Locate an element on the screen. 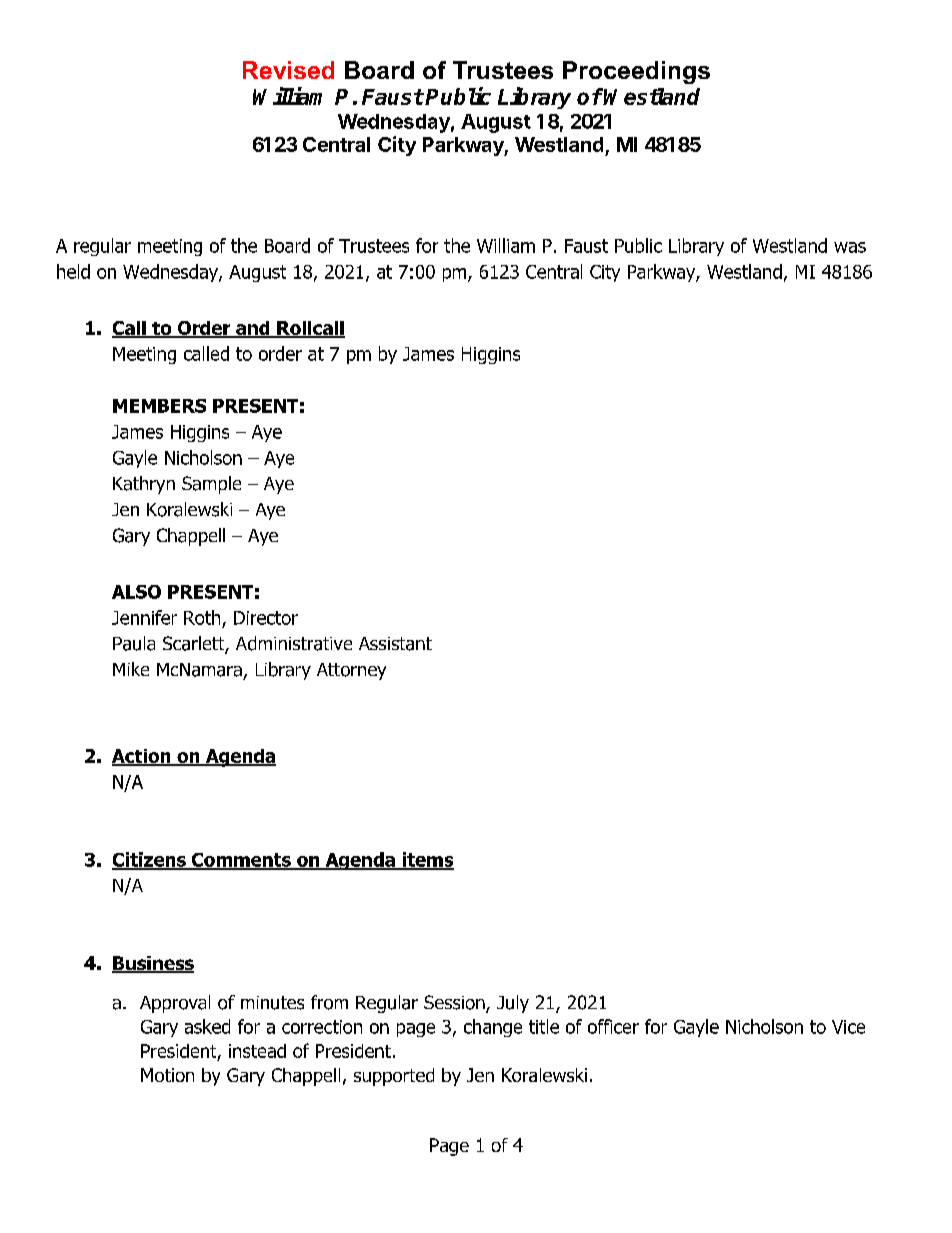 Image resolution: width=952 pixels, height=1233 pixels. Revised is located at coordinates (288, 70).
